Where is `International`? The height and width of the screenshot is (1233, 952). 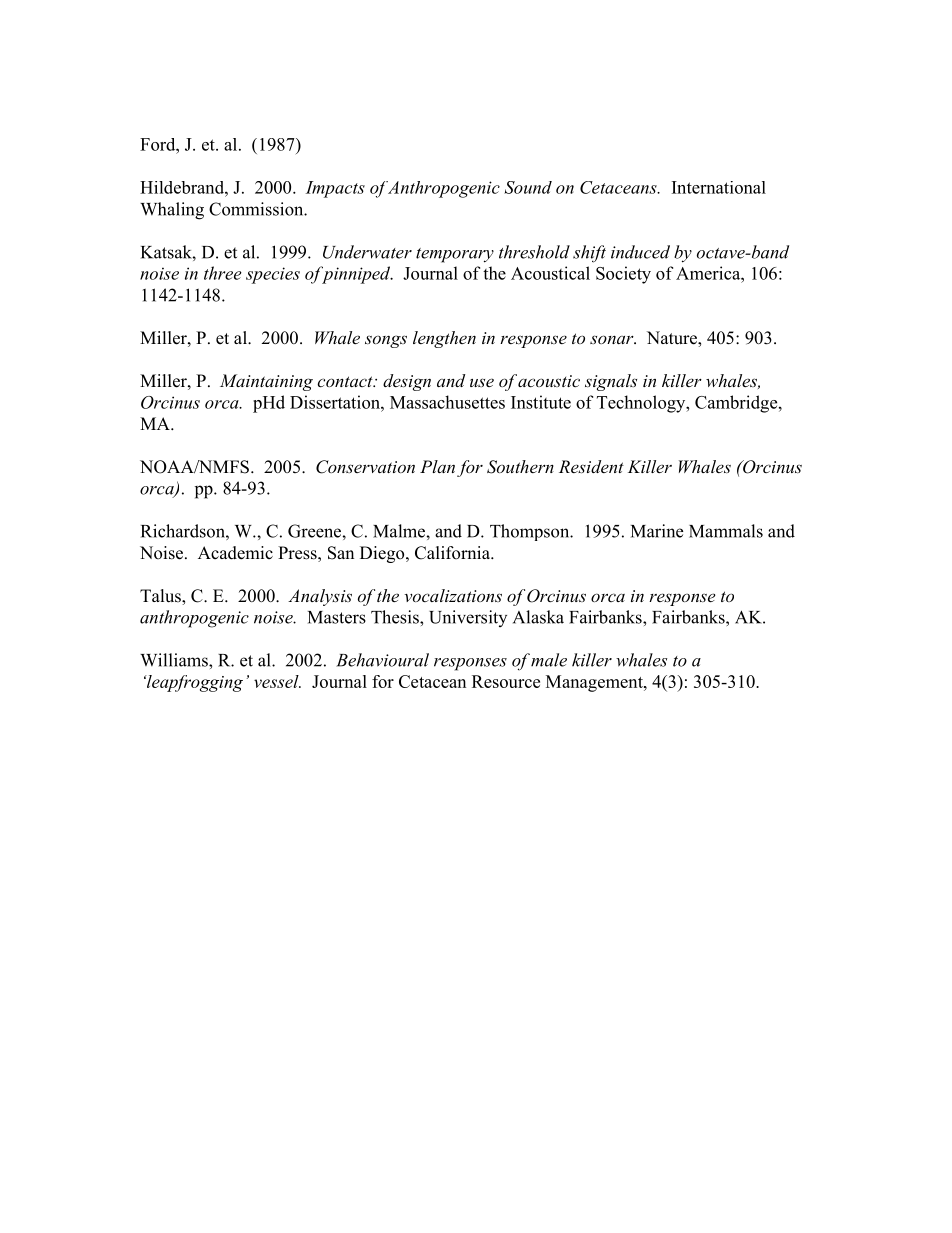
International is located at coordinates (719, 187).
